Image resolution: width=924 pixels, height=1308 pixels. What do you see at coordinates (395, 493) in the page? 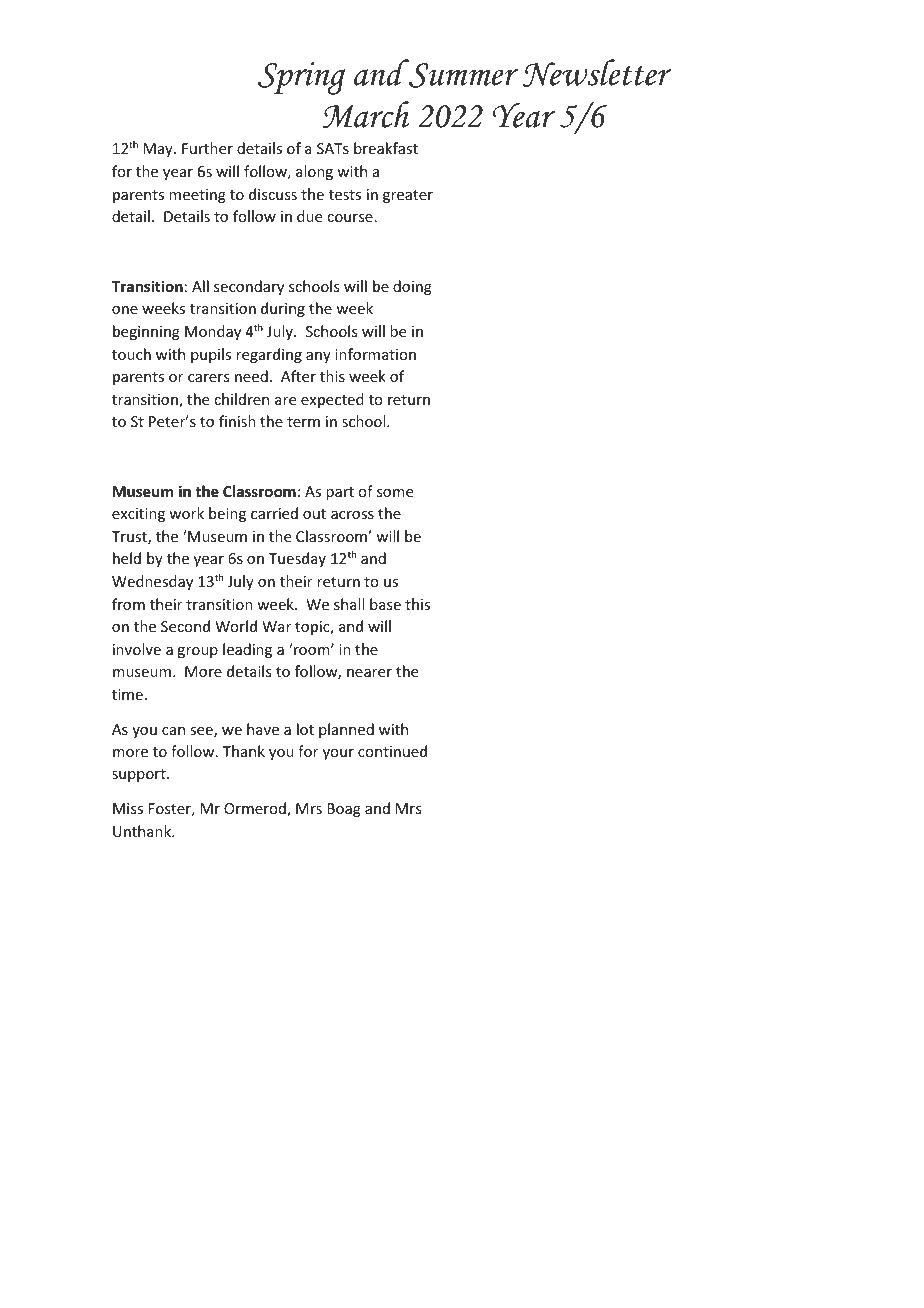
I see `some` at bounding box center [395, 493].
